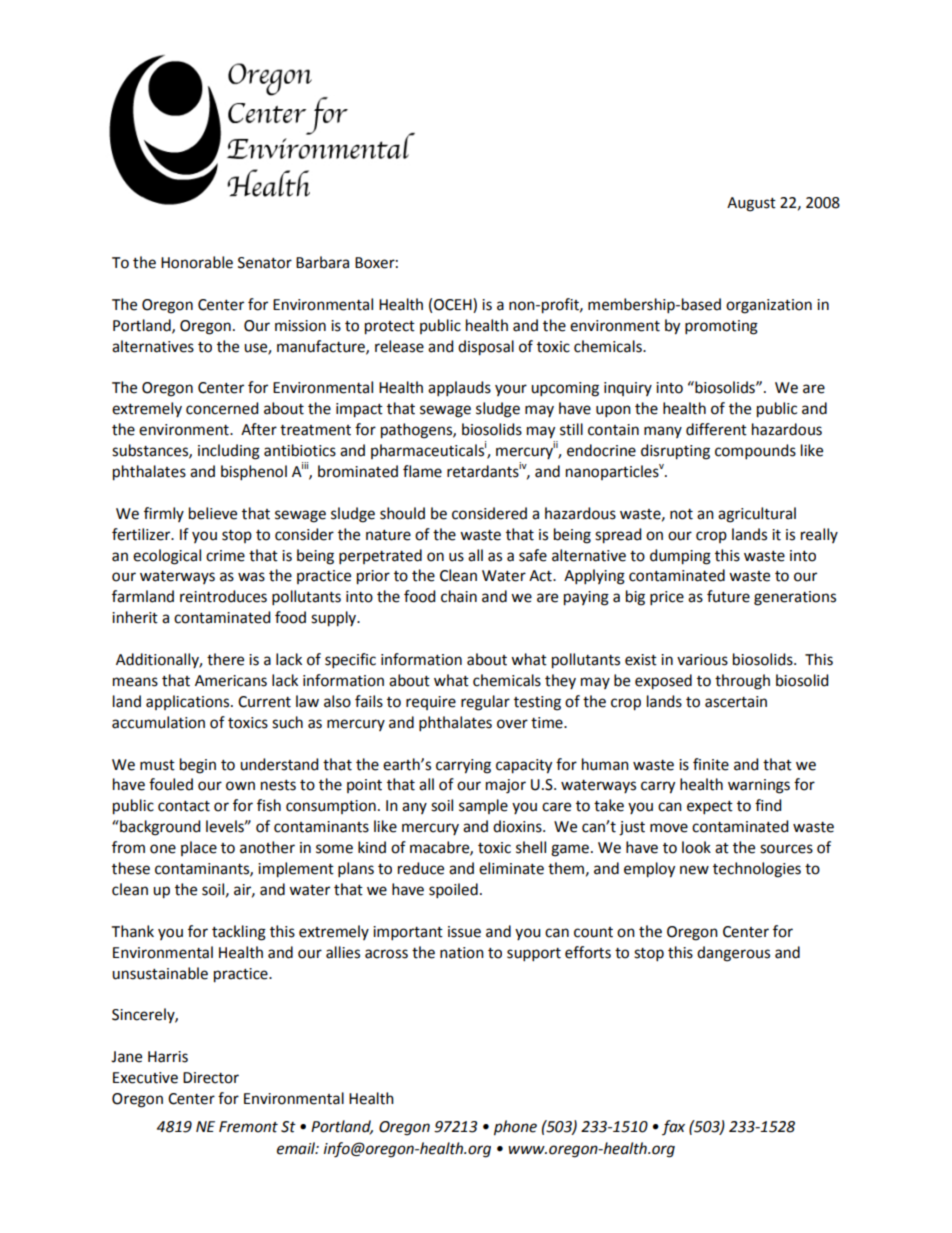 This document has width=952, height=1233. What do you see at coordinates (757, 515) in the document?
I see `agricultural` at bounding box center [757, 515].
